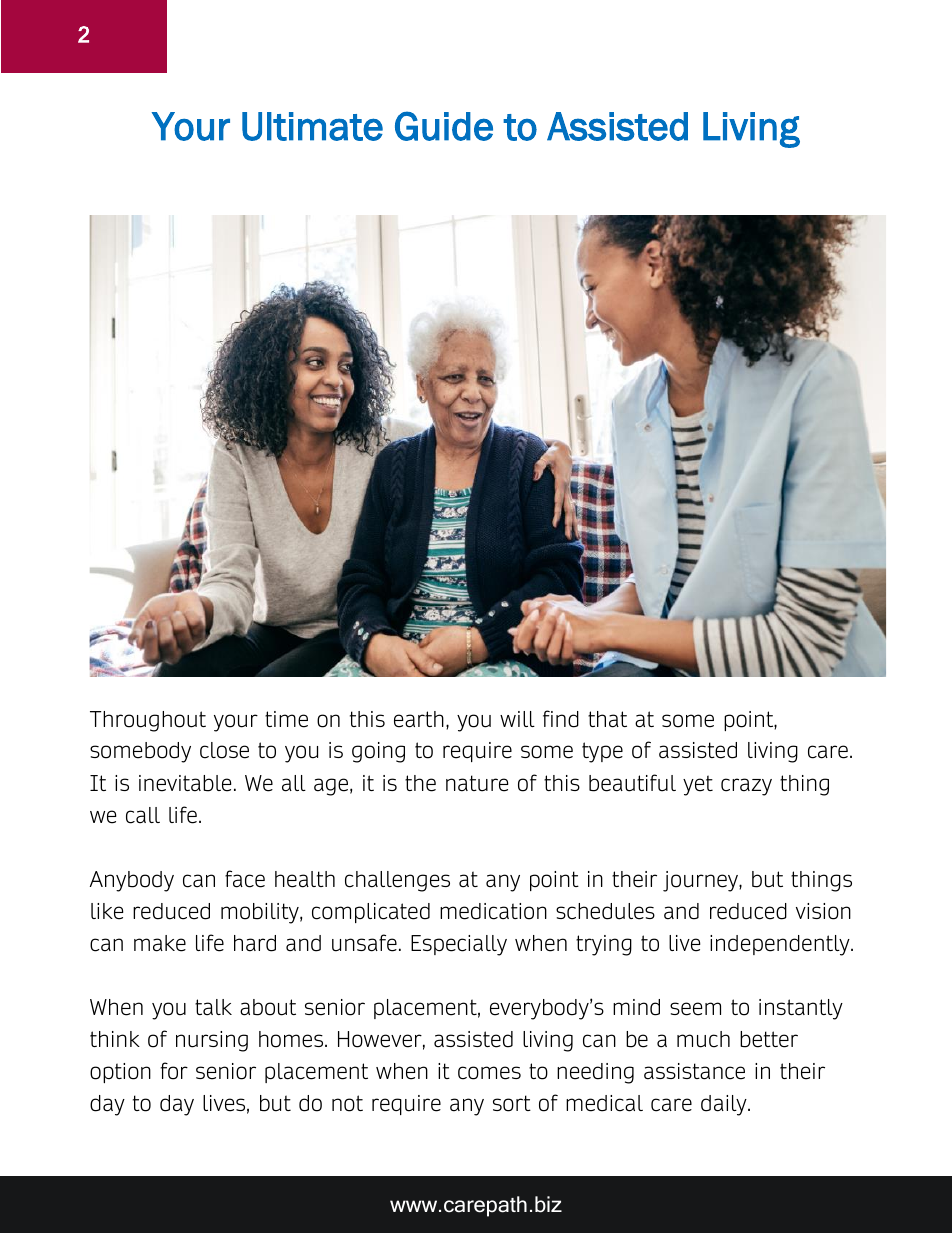 Image resolution: width=952 pixels, height=1233 pixels. Describe the element at coordinates (746, 787) in the document. I see `crazy` at that location.
